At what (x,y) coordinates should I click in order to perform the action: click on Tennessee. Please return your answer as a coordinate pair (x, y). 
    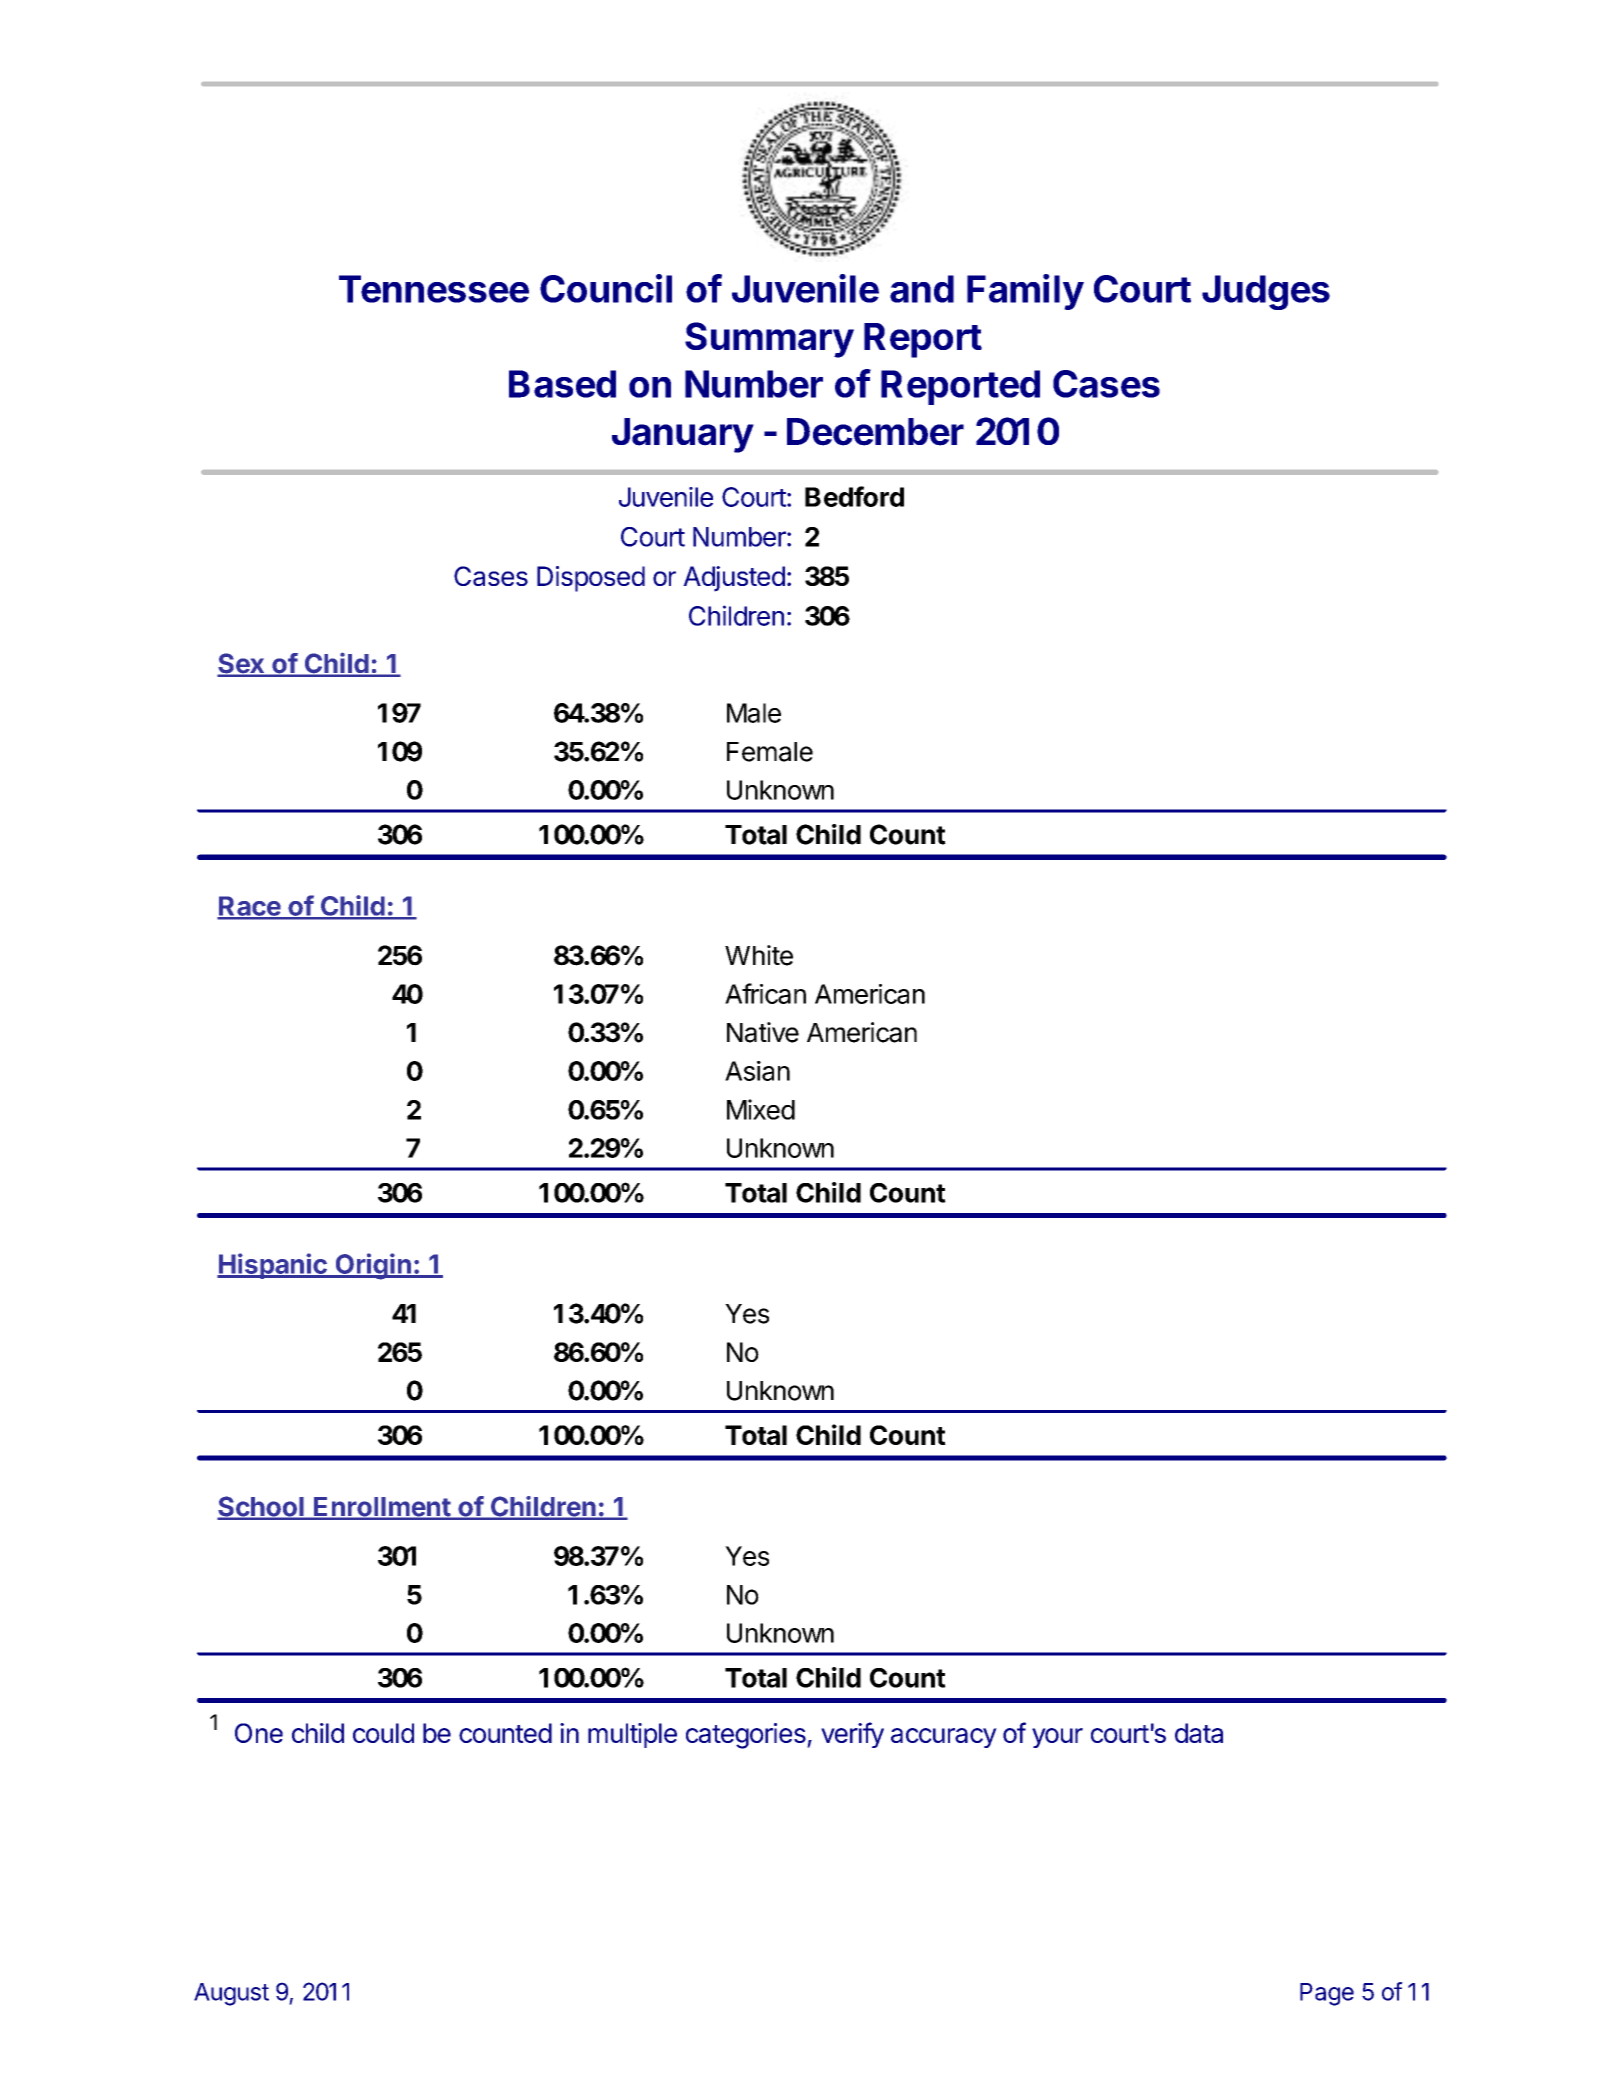
    Looking at the image, I should click on (434, 289).
